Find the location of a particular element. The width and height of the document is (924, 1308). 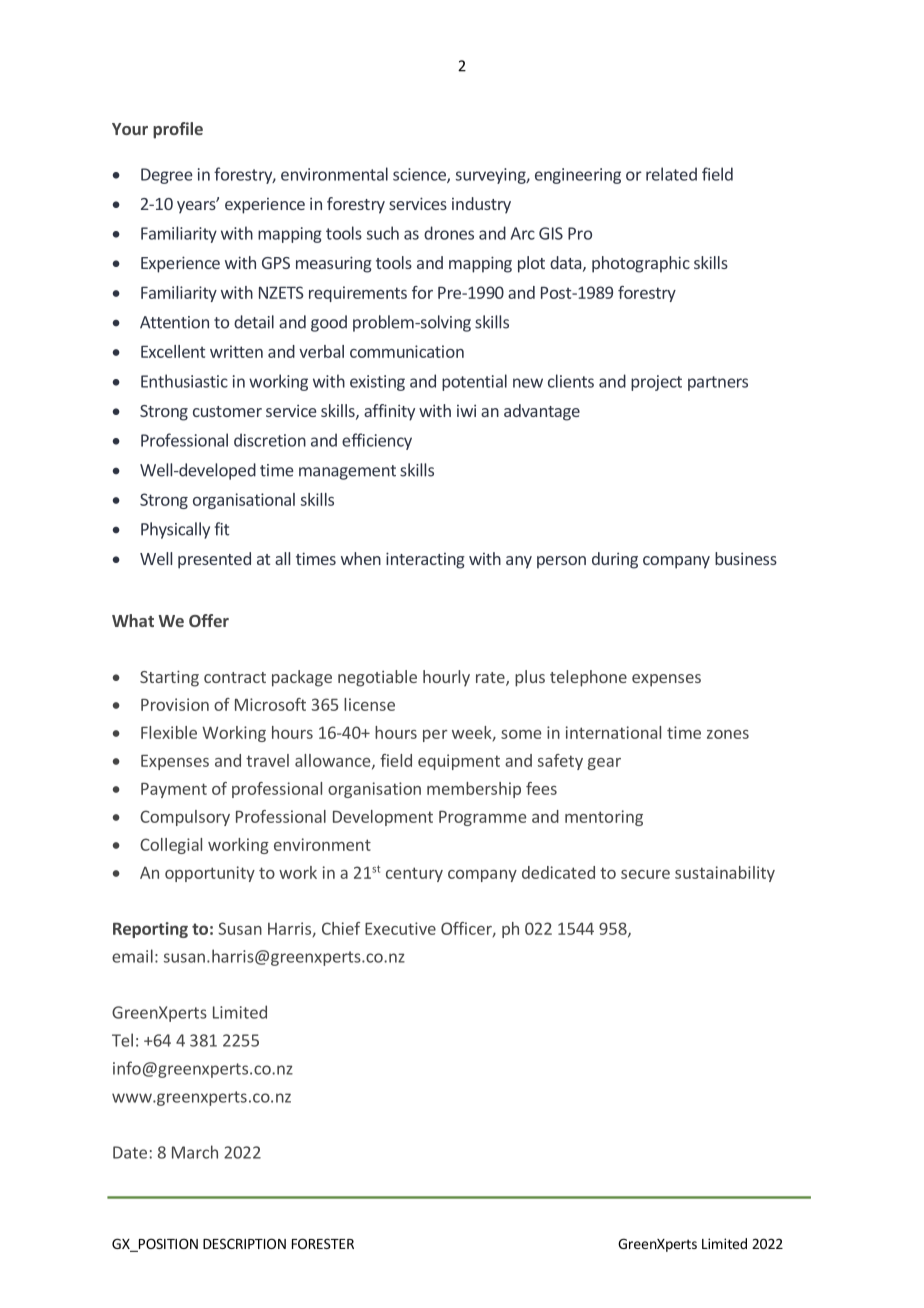

Executive is located at coordinates (400, 928).
